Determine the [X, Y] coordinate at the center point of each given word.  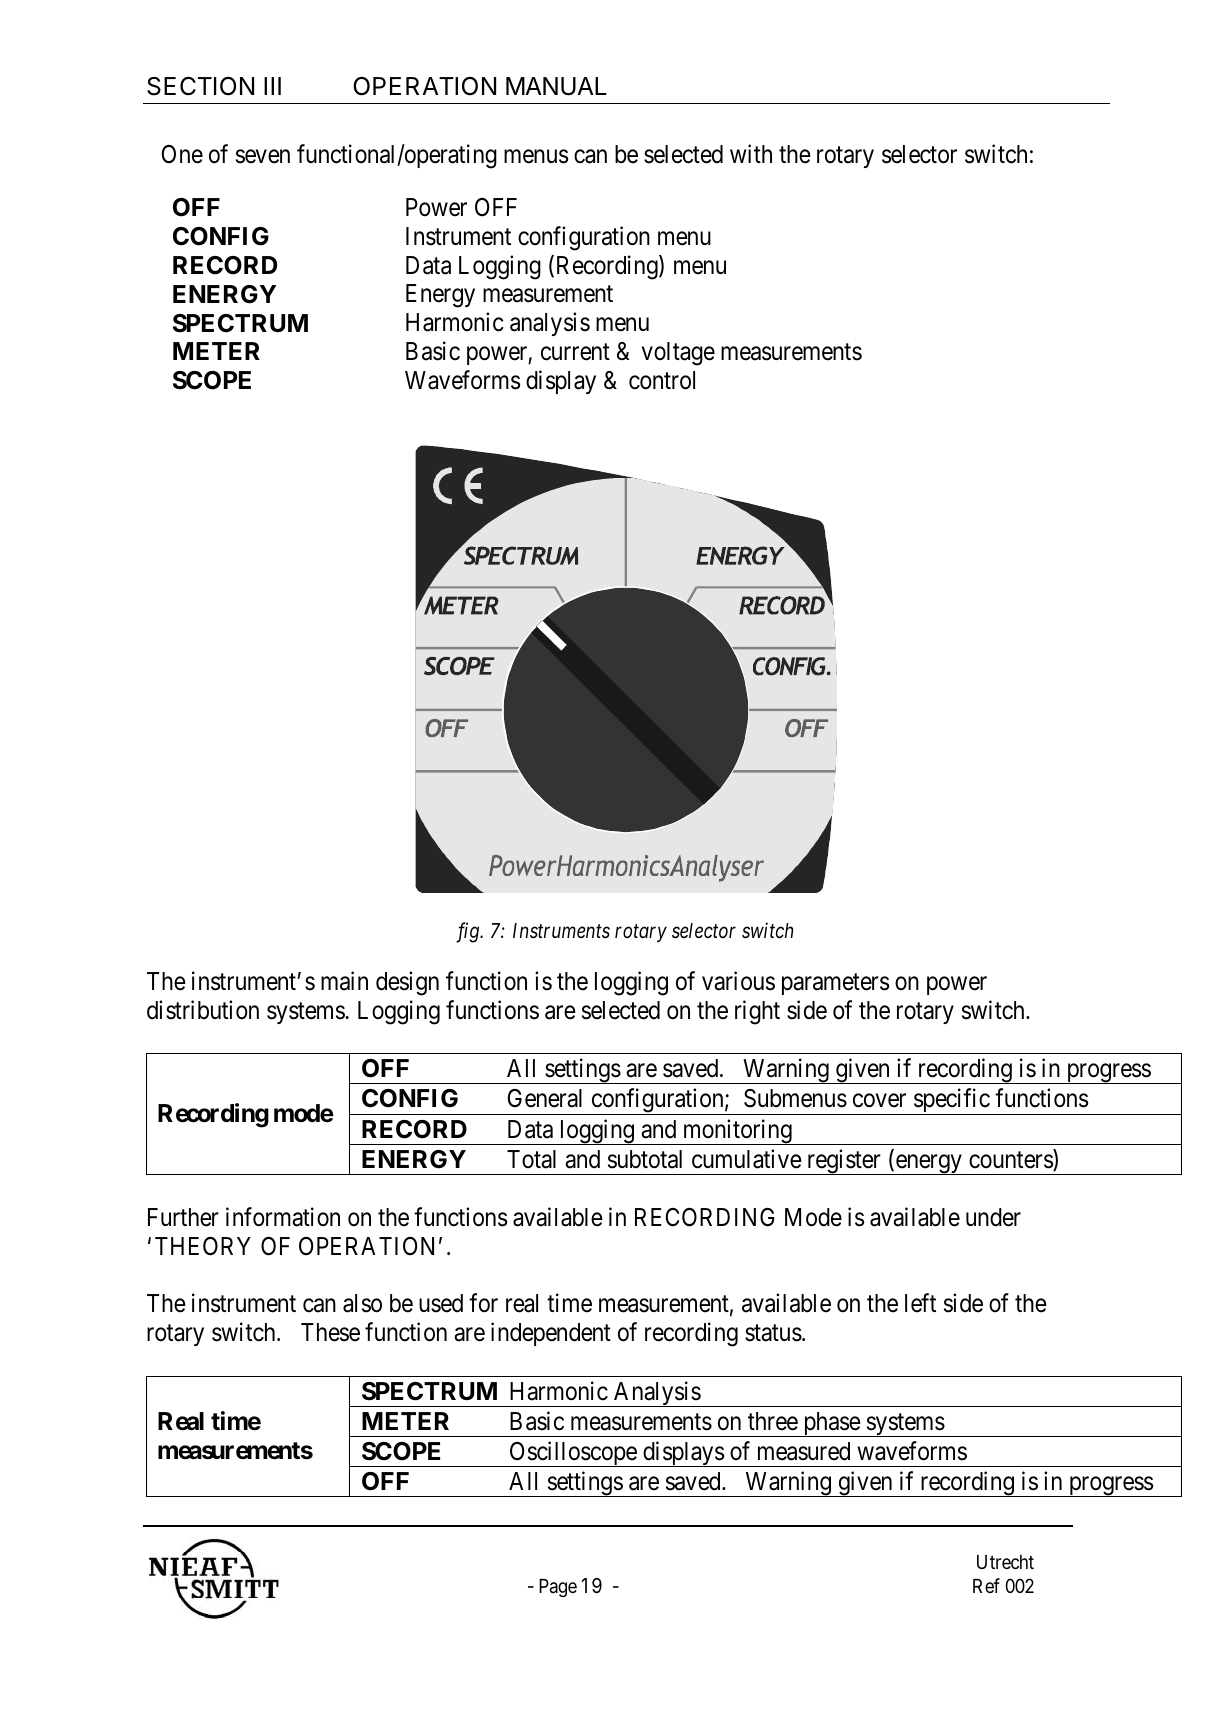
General [545, 1098]
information [283, 1217]
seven [263, 157]
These [330, 1332]
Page [558, 1588]
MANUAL [556, 86]
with [751, 153]
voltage [678, 354]
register [843, 1162]
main [344, 981]
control [662, 380]
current [575, 352]
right [757, 1012]
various [738, 981]
